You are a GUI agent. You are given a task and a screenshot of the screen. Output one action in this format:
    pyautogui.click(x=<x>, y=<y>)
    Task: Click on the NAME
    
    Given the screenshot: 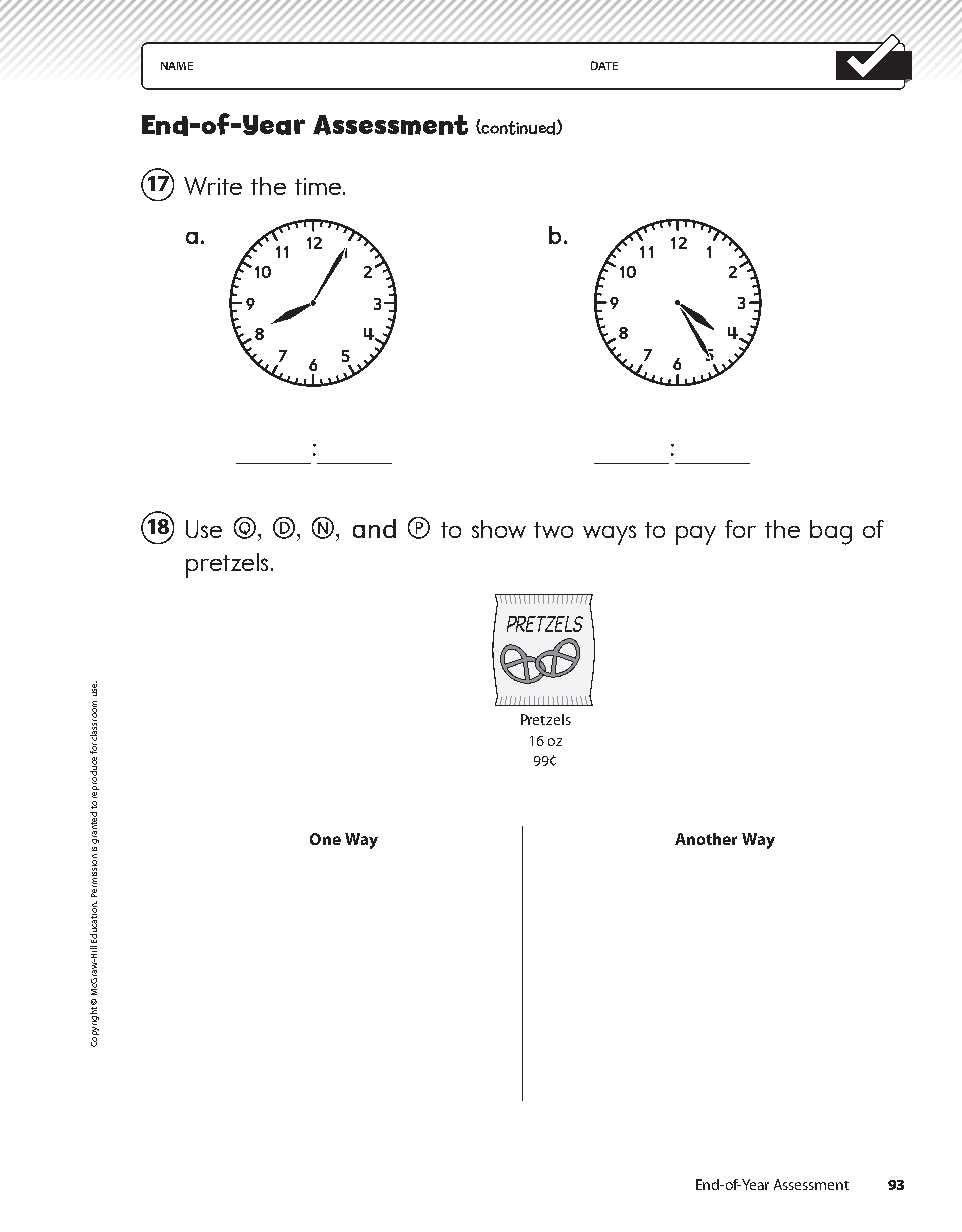 What is the action you would take?
    pyautogui.click(x=177, y=66)
